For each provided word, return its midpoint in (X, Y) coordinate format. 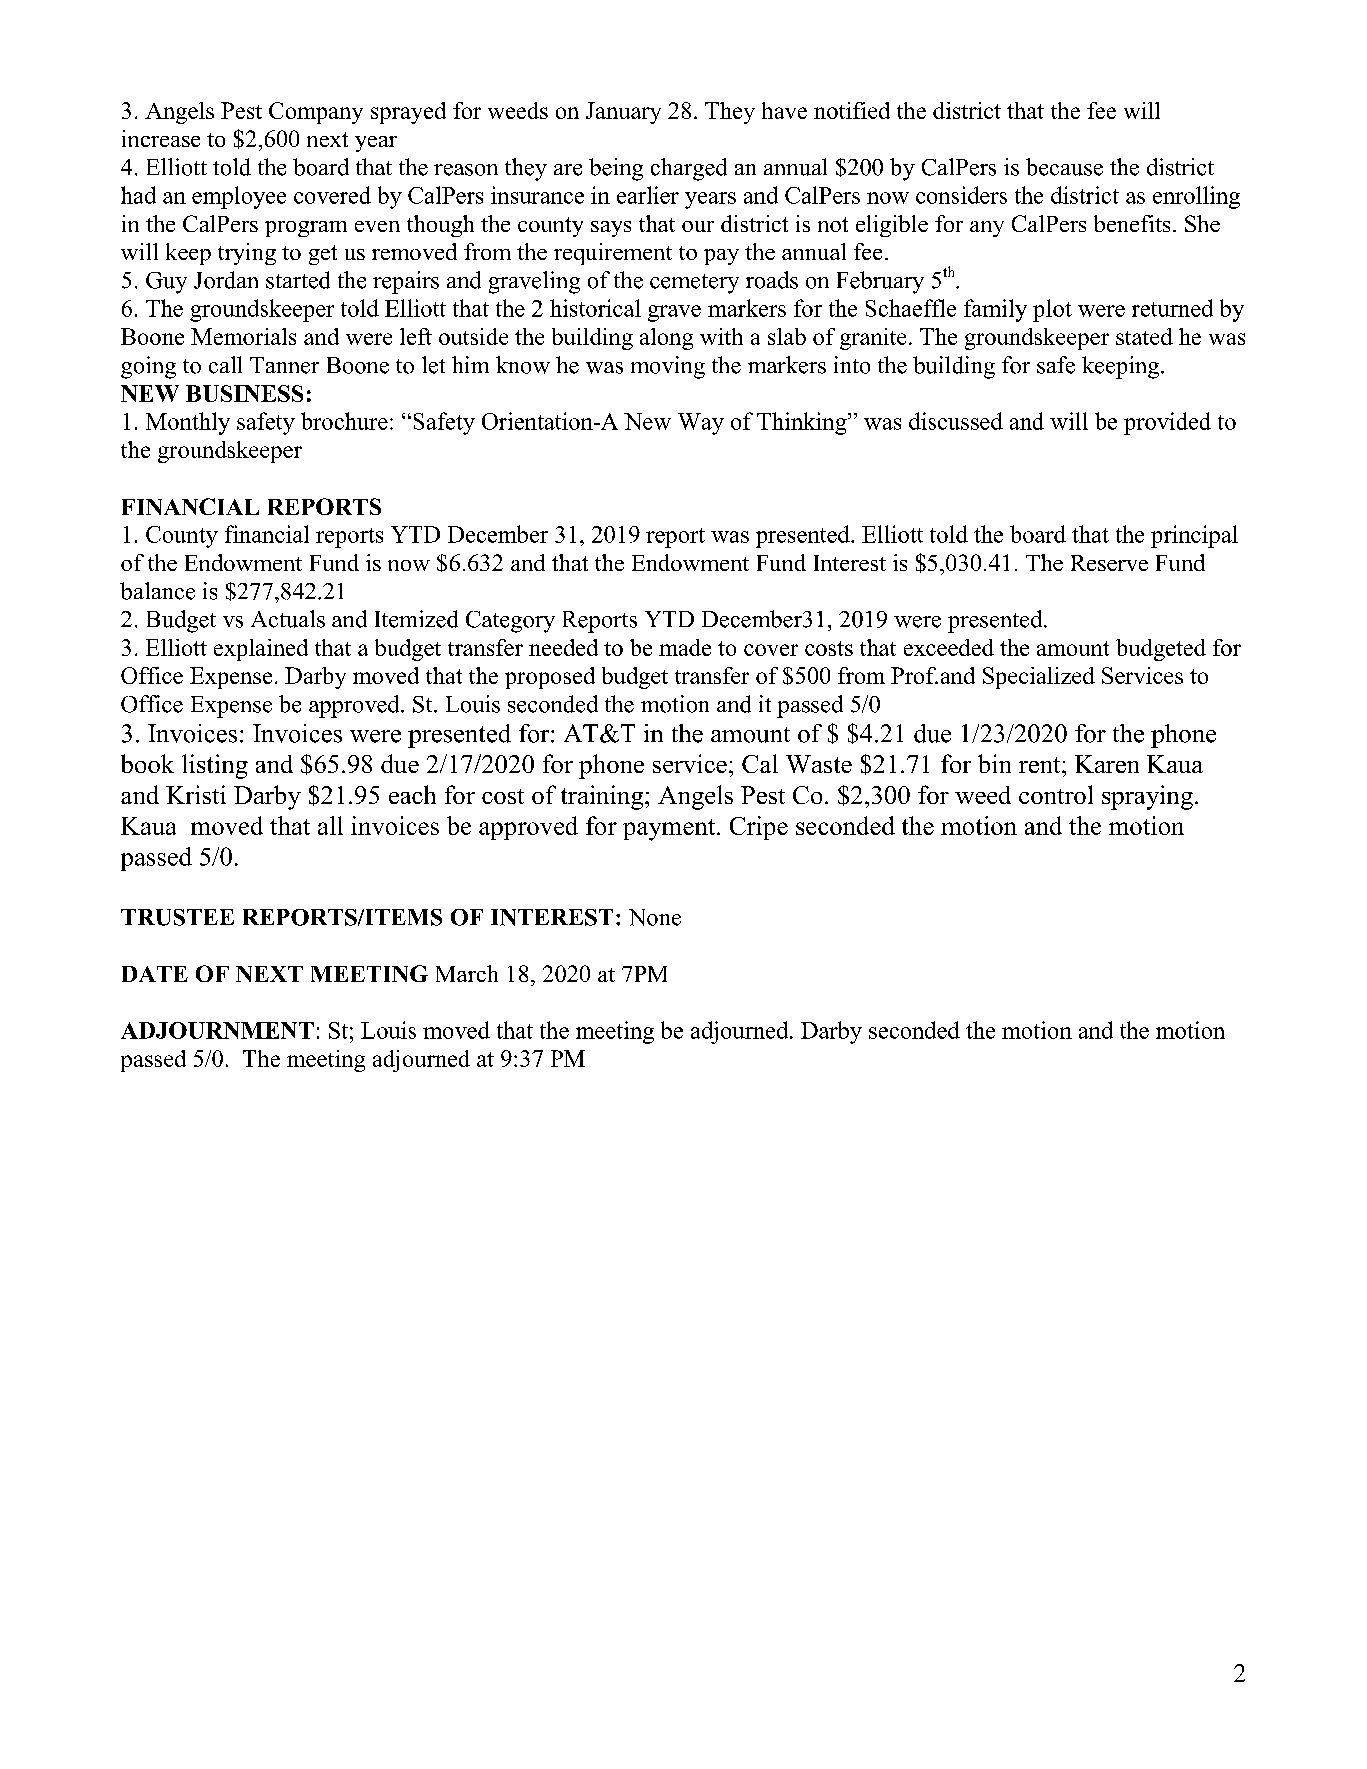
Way (701, 424)
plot (1052, 310)
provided (1167, 423)
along (666, 339)
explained (261, 650)
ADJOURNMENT (217, 1030)
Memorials (243, 336)
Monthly (188, 423)
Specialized (1039, 678)
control (1056, 794)
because (1064, 167)
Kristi (196, 794)
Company (316, 113)
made (685, 647)
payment (670, 830)
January (623, 113)
